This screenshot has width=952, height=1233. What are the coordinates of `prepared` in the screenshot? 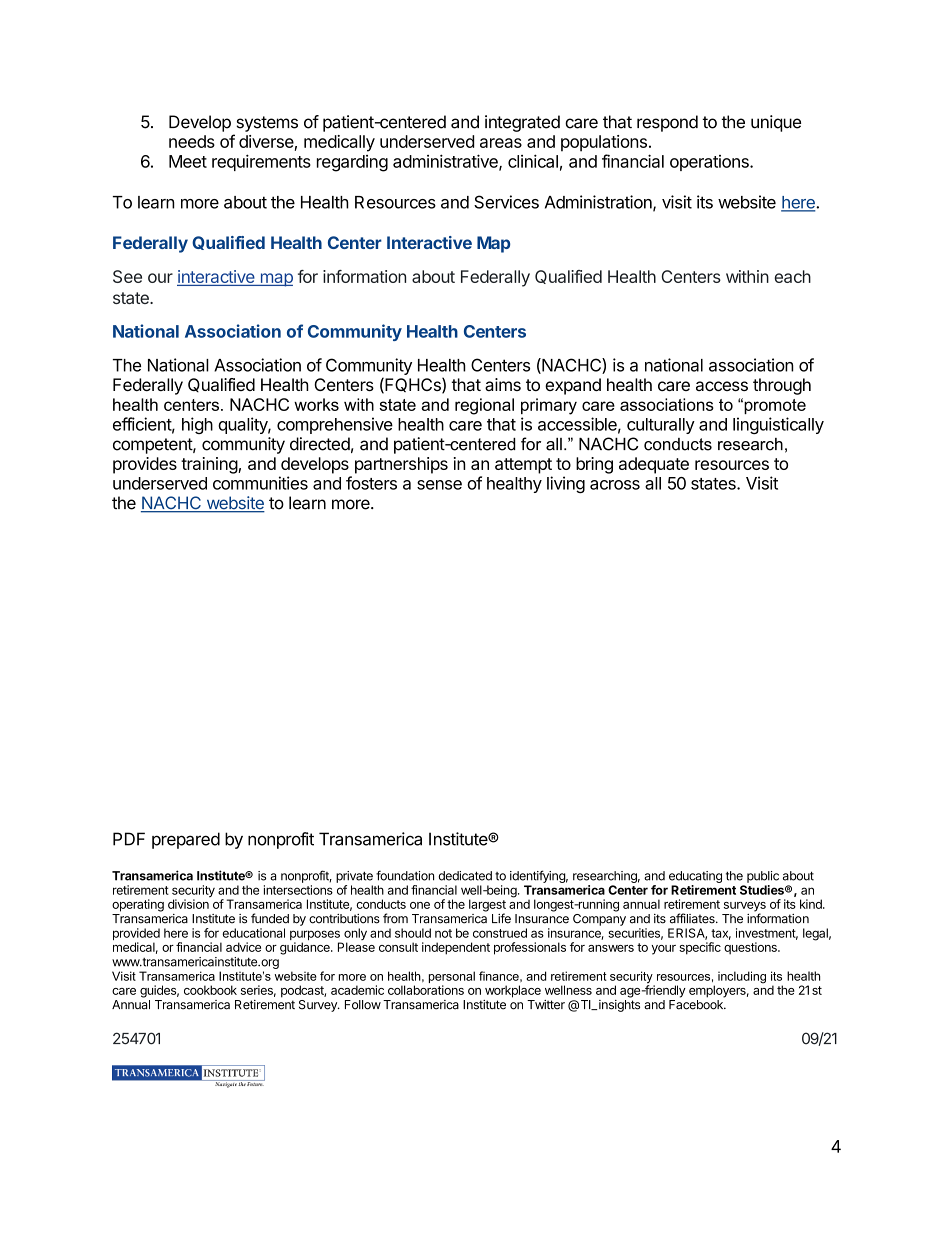 It's located at (186, 840).
